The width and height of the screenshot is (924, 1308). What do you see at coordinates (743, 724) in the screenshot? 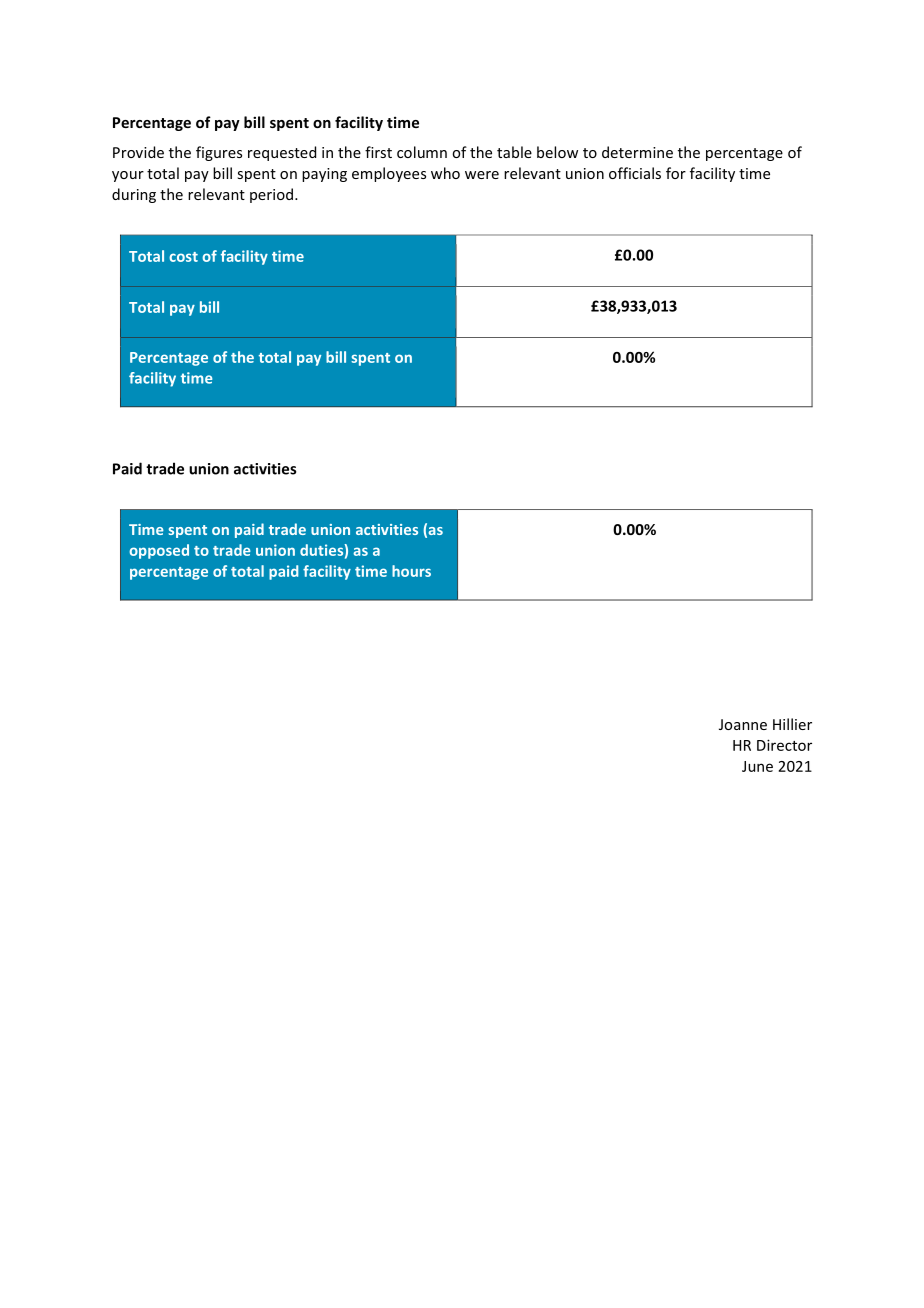
I see `Joanne` at bounding box center [743, 724].
